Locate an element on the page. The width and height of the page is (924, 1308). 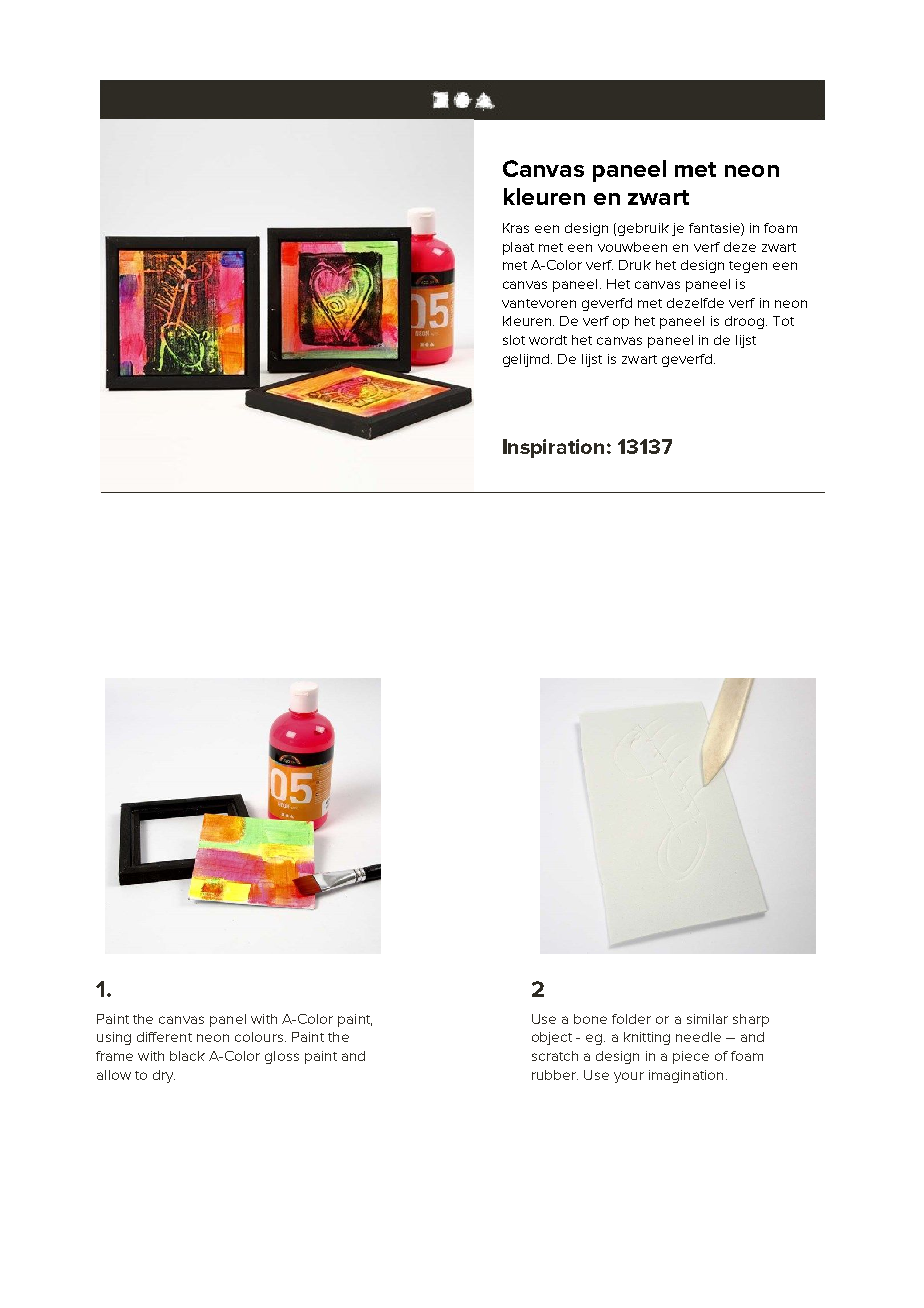
slot is located at coordinates (514, 340).
